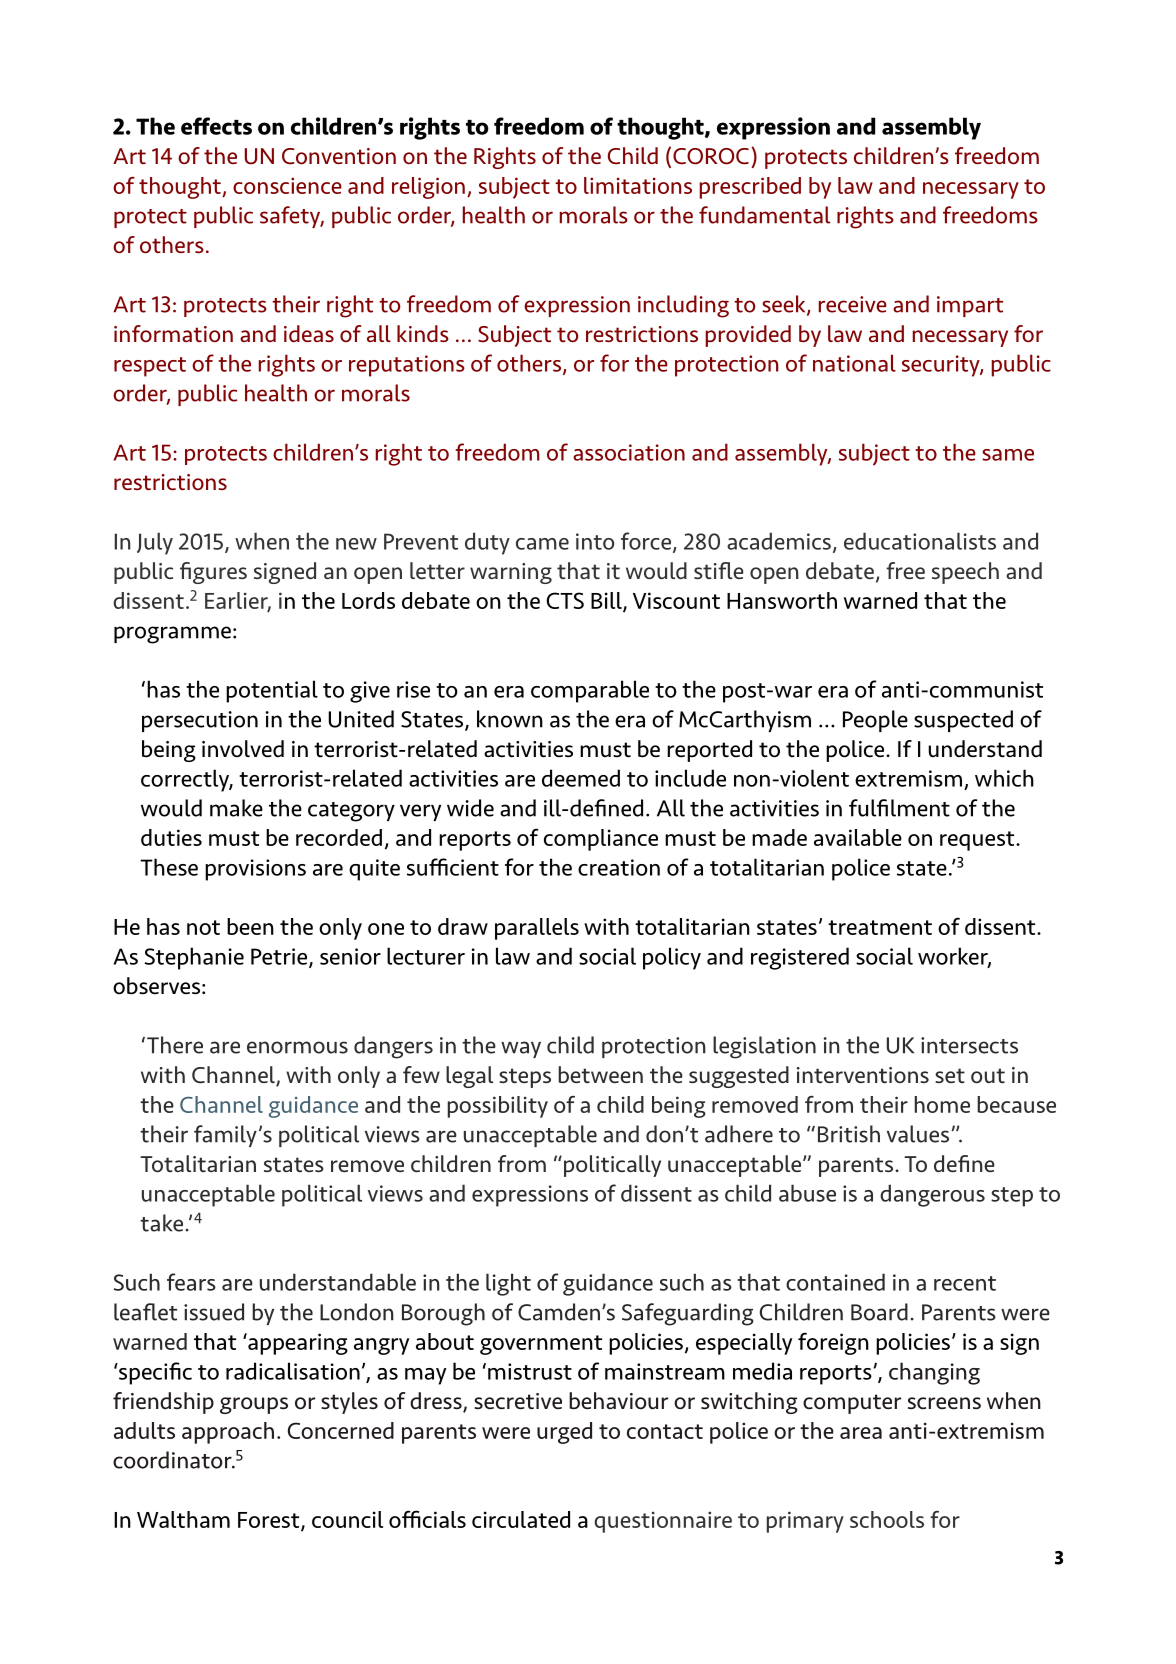  I want to click on Forest, so click(270, 1521).
